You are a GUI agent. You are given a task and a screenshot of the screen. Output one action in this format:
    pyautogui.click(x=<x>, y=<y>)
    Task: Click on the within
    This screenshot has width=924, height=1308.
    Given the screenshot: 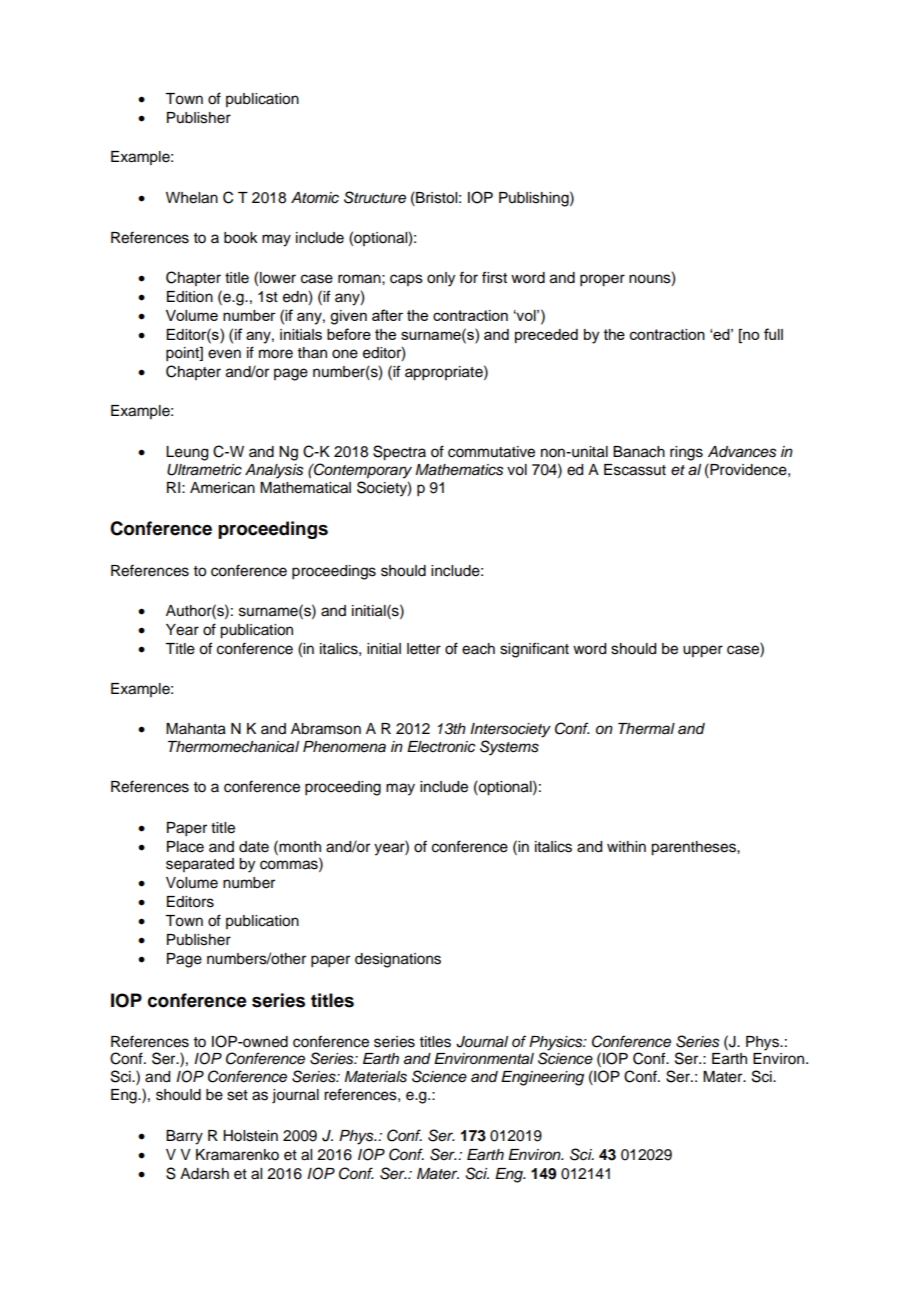 What is the action you would take?
    pyautogui.click(x=626, y=846)
